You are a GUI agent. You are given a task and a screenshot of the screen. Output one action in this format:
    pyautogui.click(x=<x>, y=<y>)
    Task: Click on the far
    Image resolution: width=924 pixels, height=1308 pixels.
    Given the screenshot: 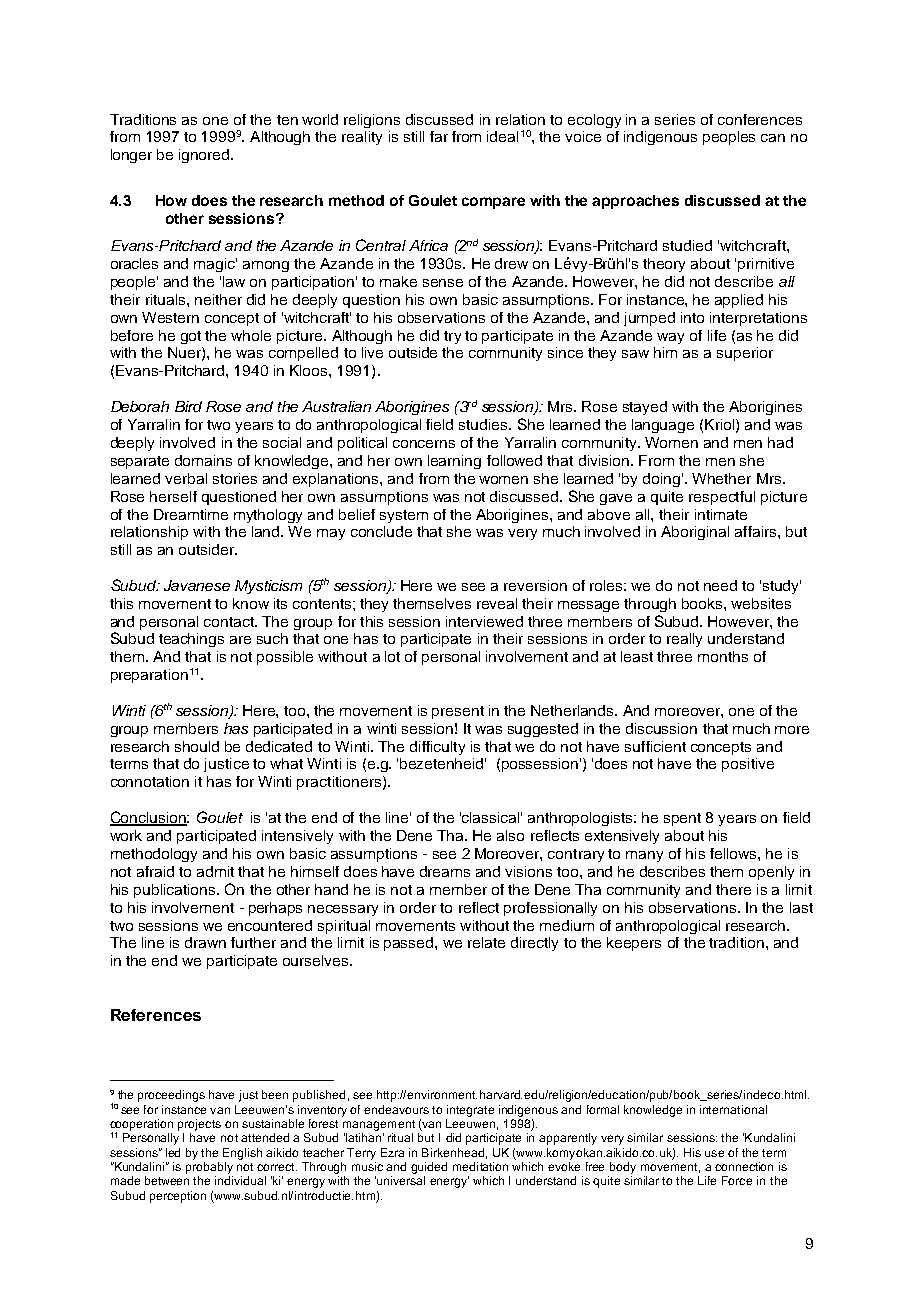 What is the action you would take?
    pyautogui.click(x=439, y=136)
